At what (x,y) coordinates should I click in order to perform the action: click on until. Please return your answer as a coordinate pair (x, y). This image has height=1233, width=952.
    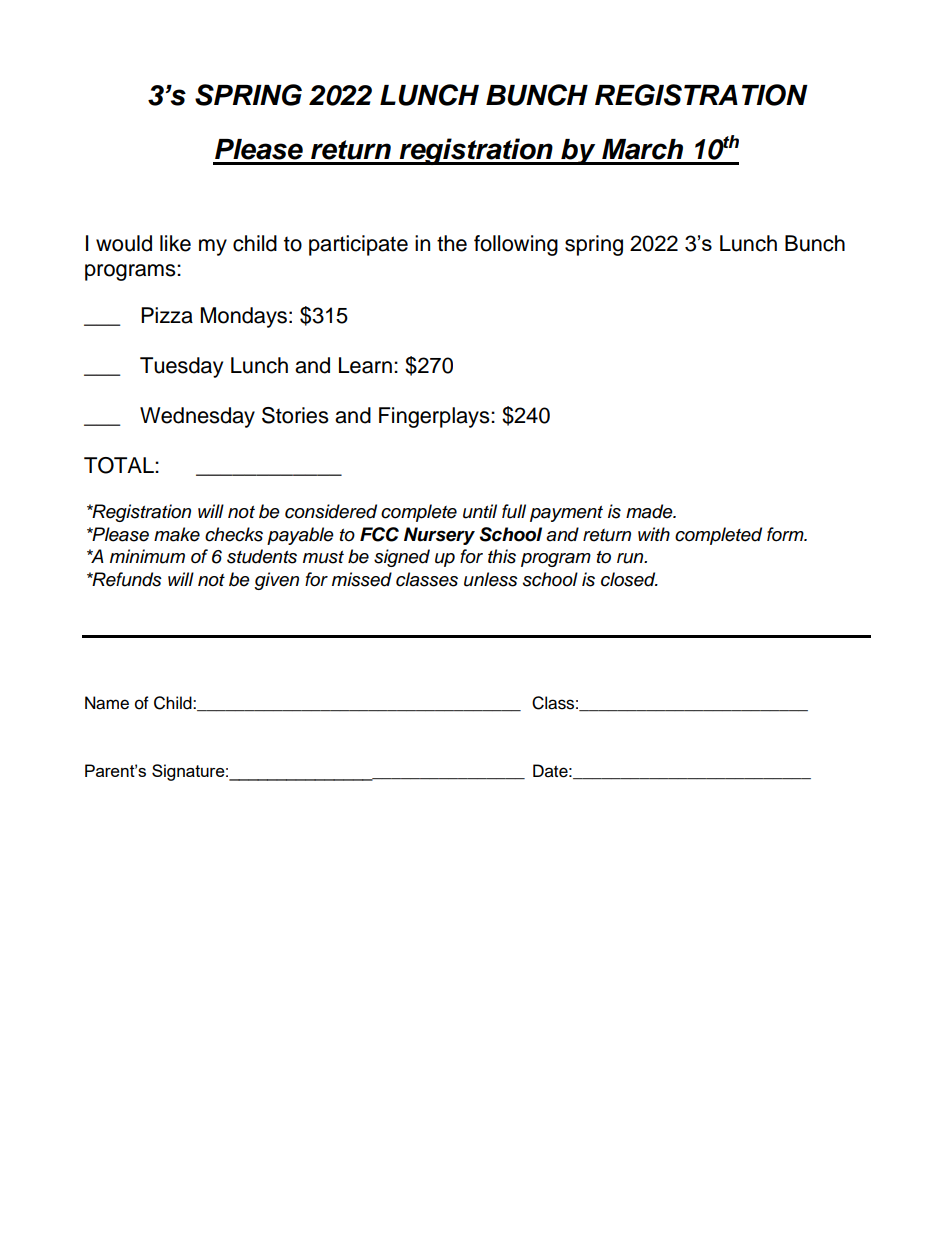
    Looking at the image, I should click on (480, 511).
